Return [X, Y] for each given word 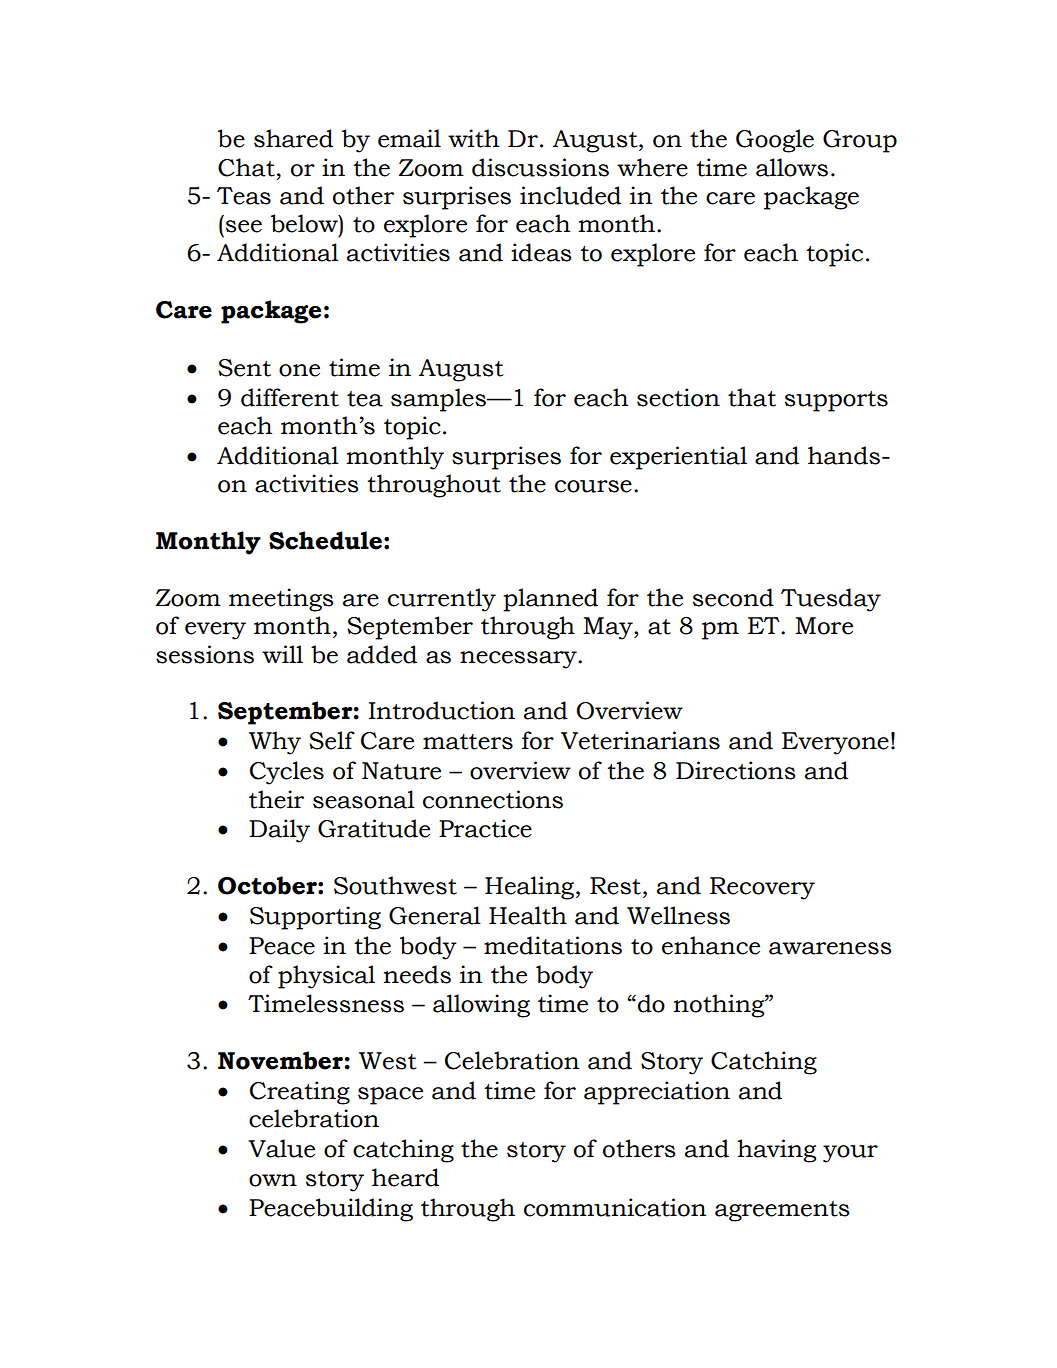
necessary [519, 660]
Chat [246, 167]
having [777, 1151]
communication [615, 1207]
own [273, 1180]
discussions [540, 167]
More [824, 626]
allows [792, 167]
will [282, 654]
